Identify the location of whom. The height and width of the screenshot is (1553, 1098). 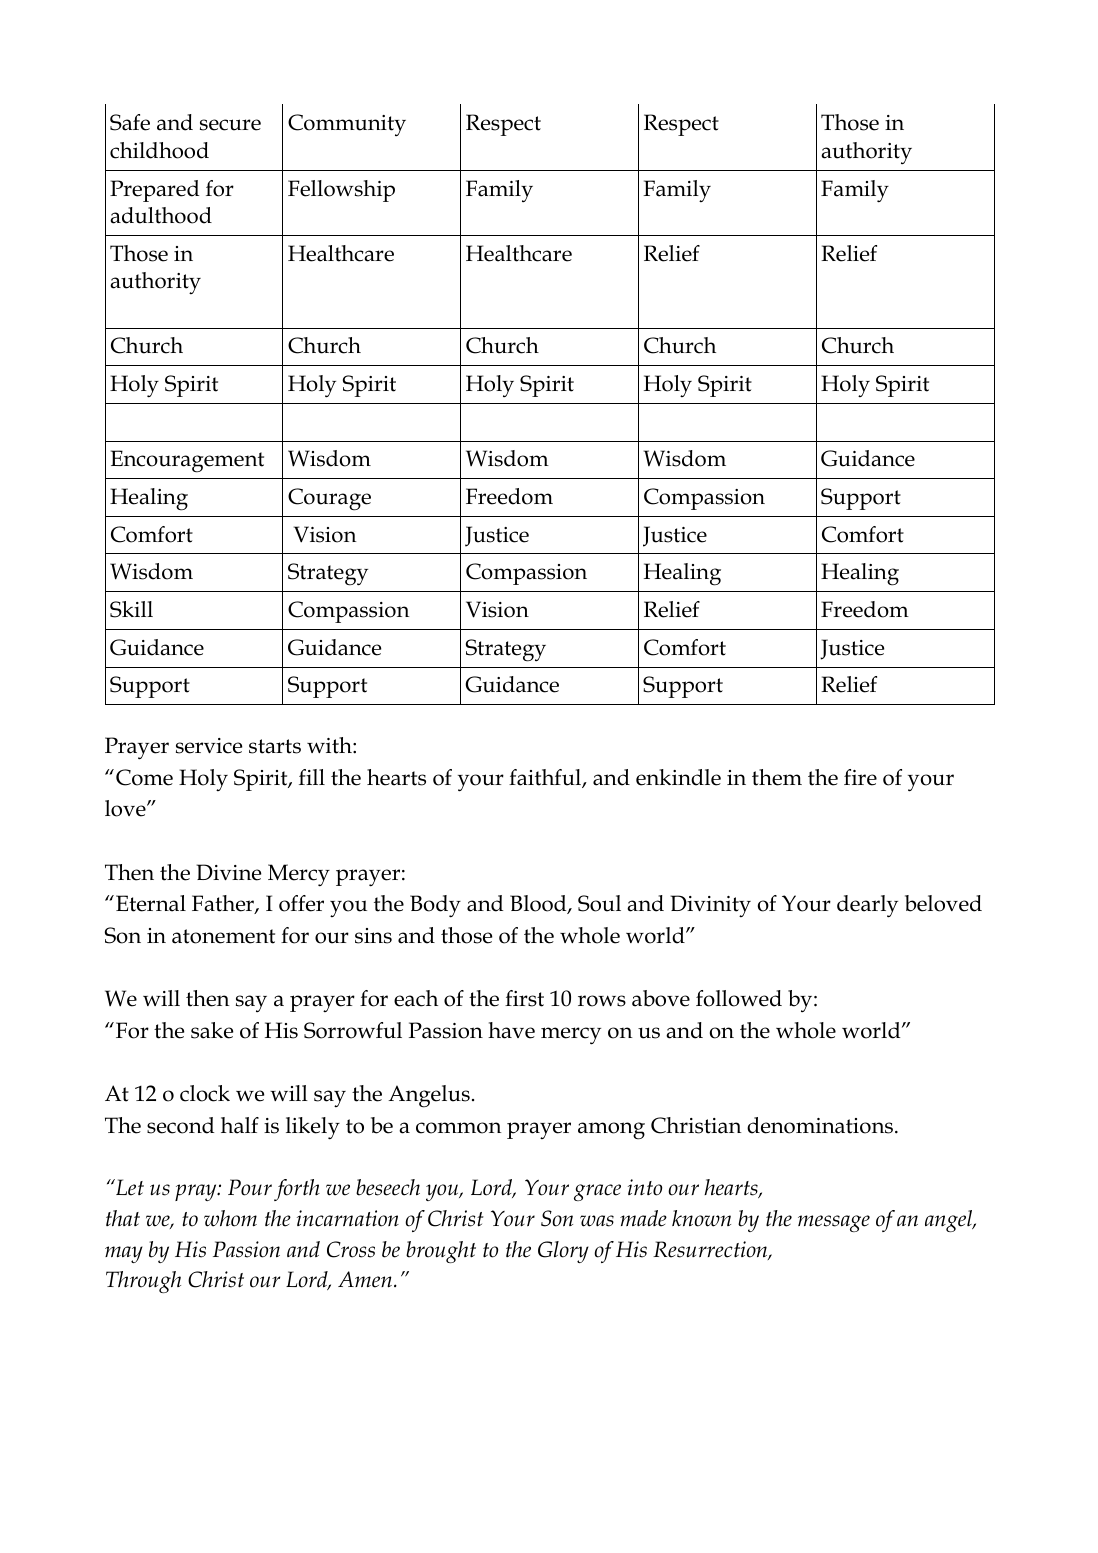
(230, 1218).
